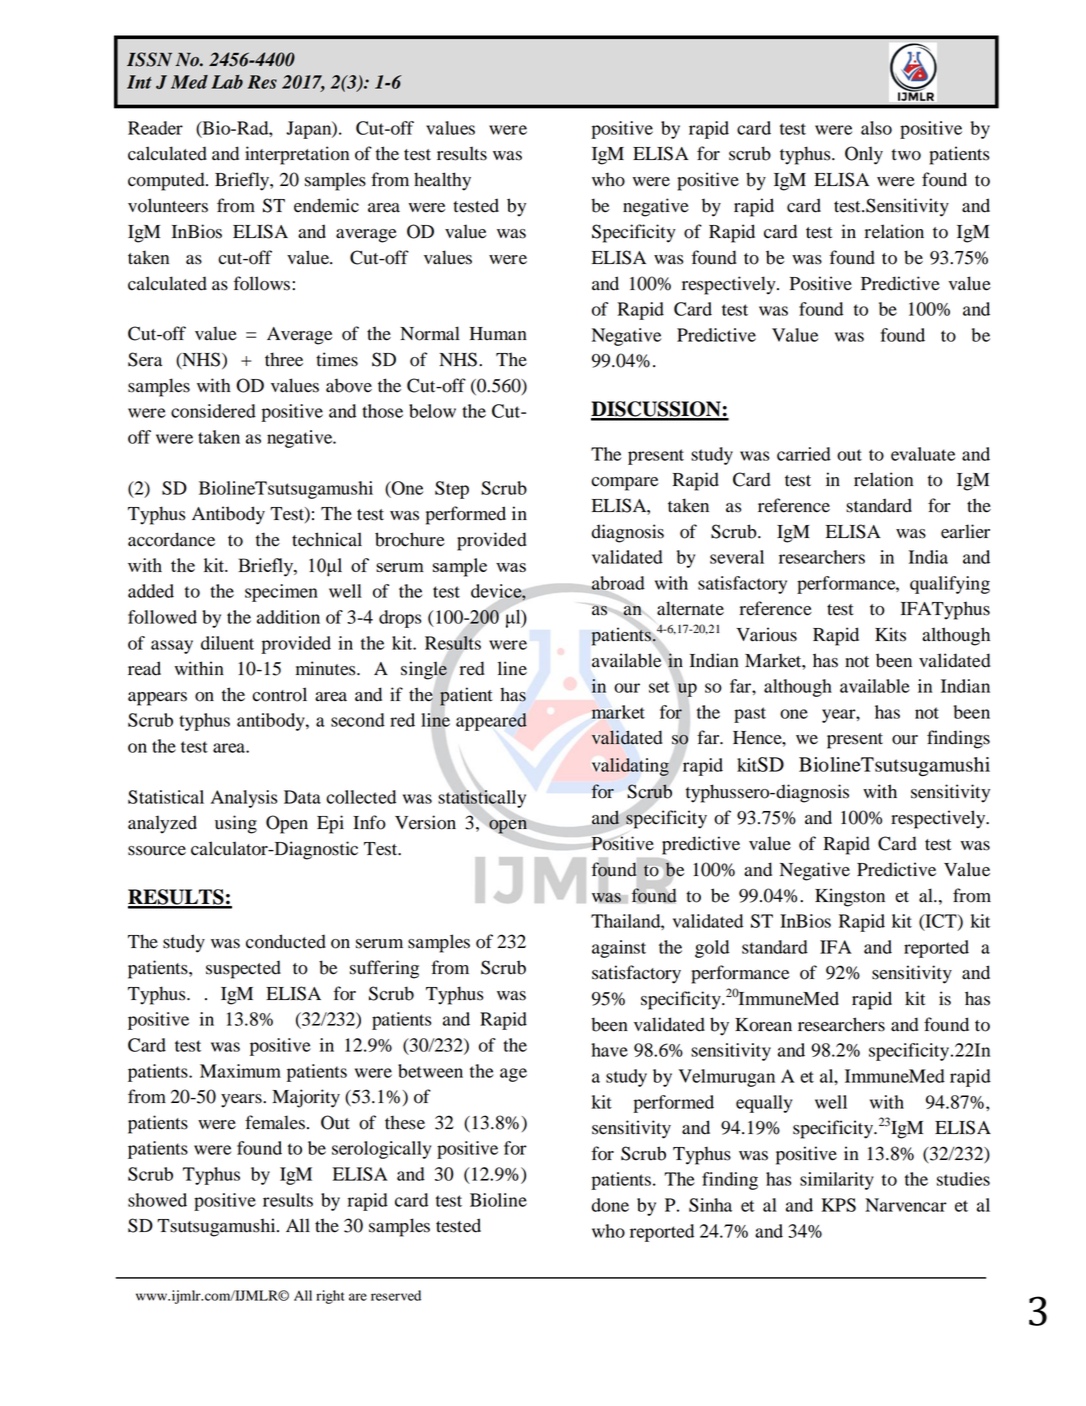  What do you see at coordinates (837, 1181) in the document?
I see `similarity` at bounding box center [837, 1181].
